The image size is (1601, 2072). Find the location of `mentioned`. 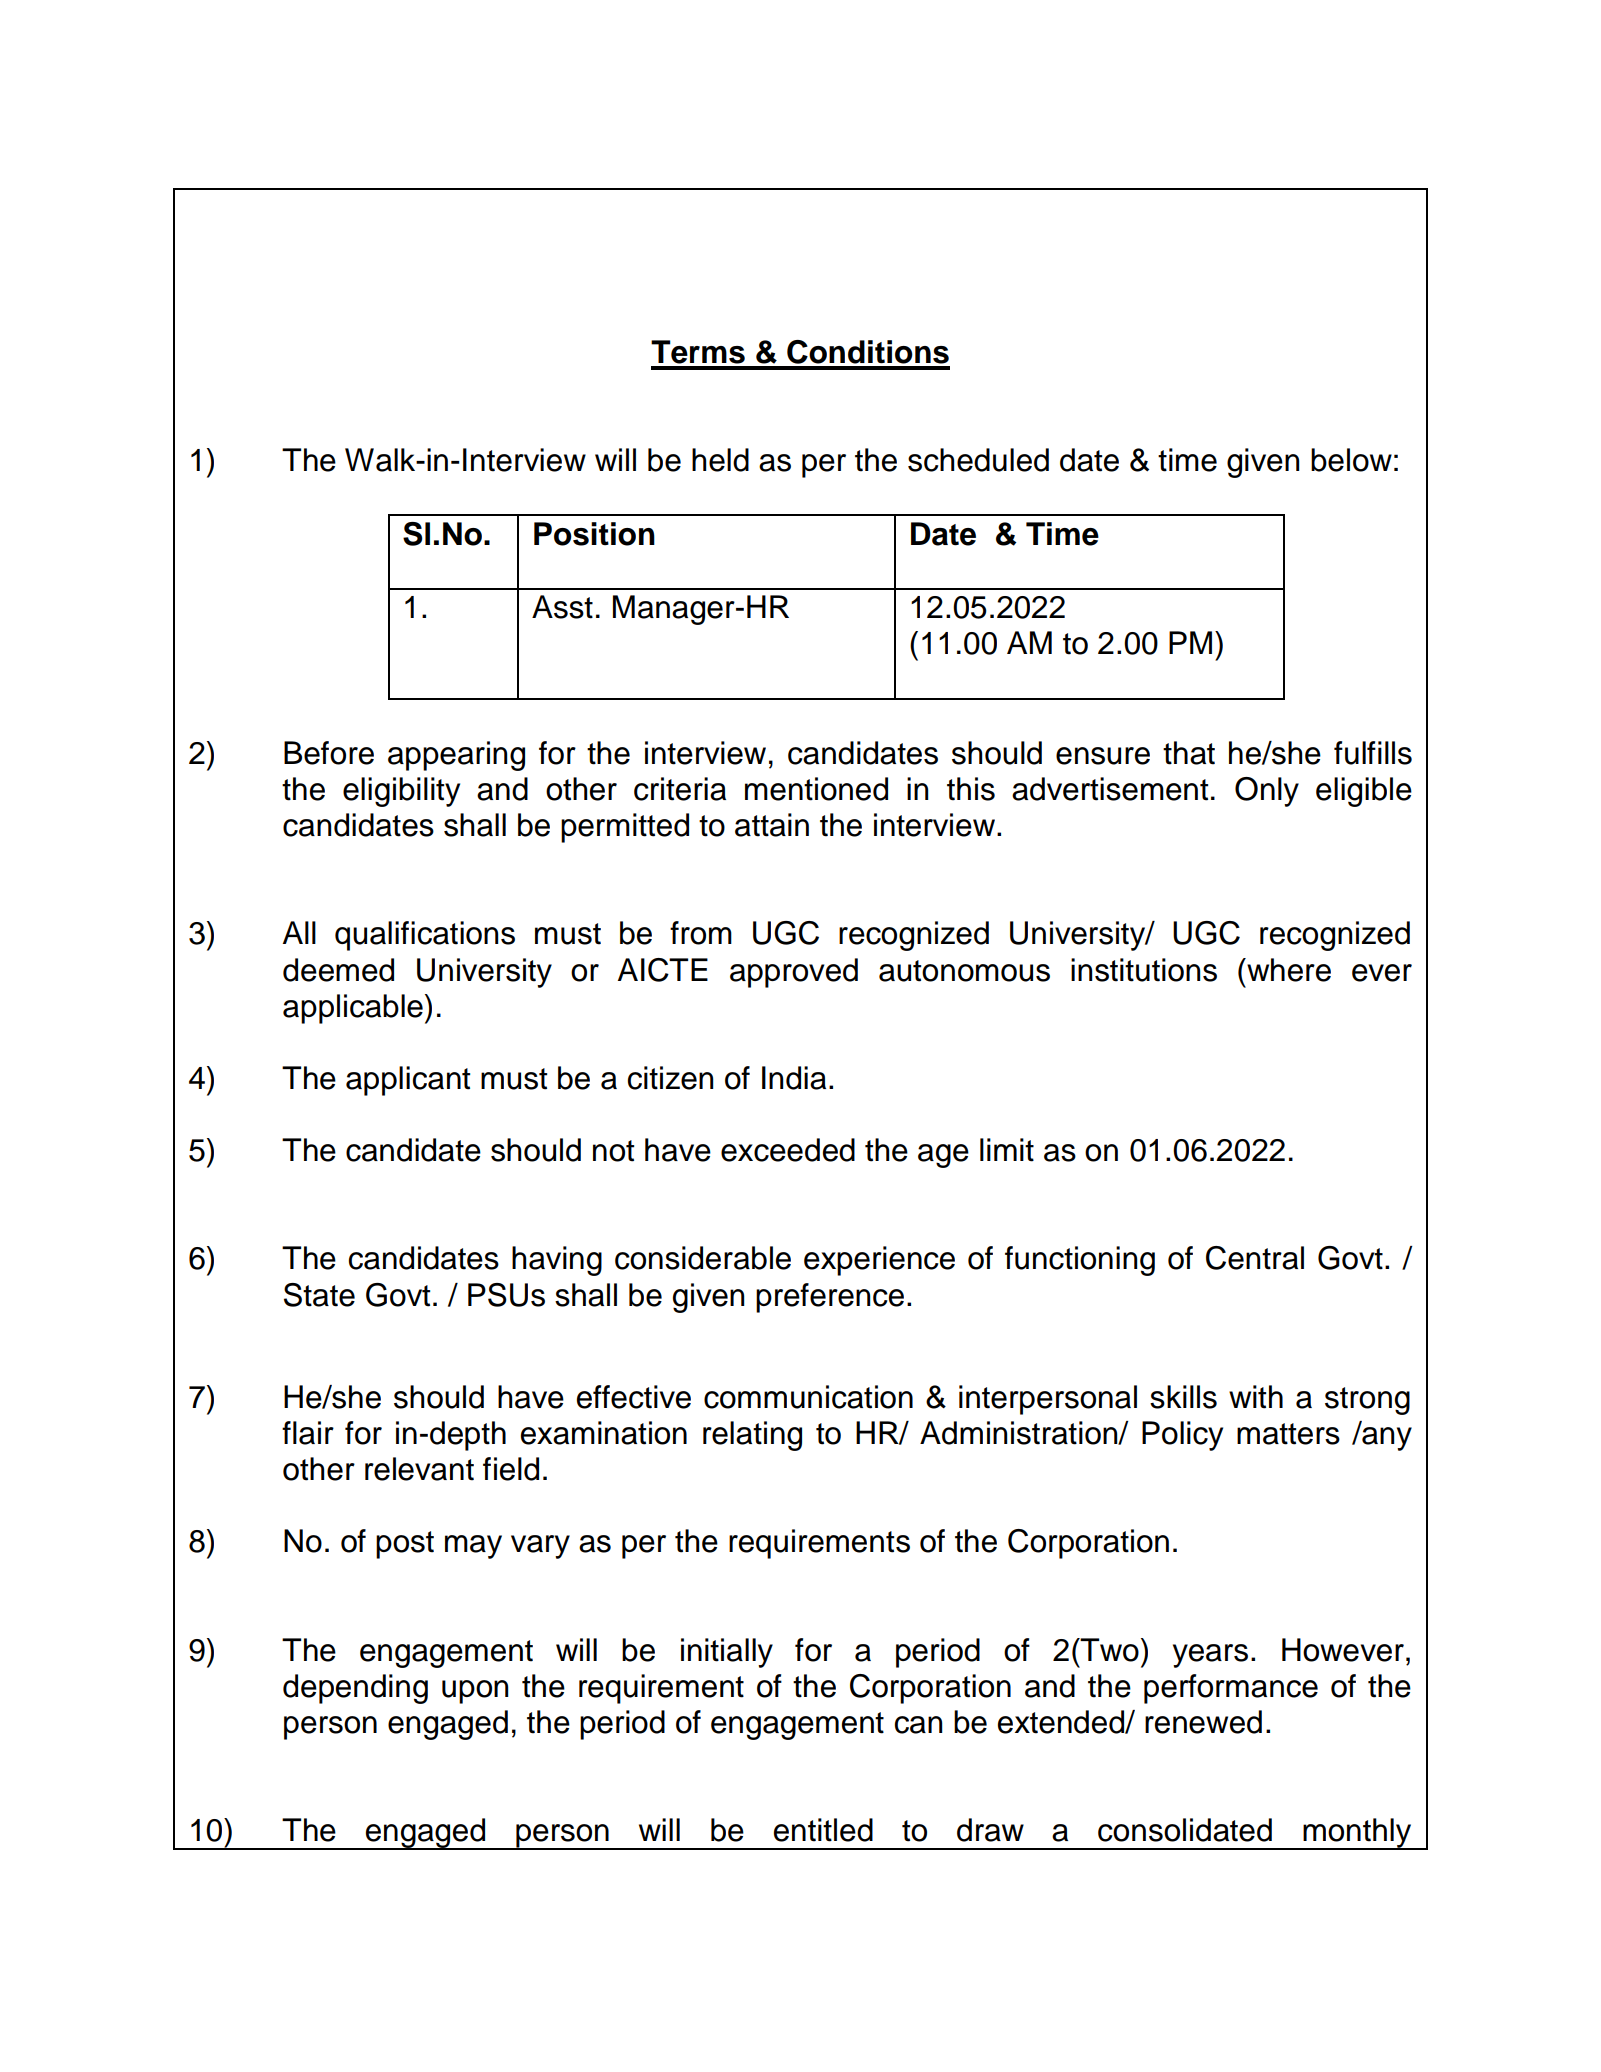

mentioned is located at coordinates (816, 789).
